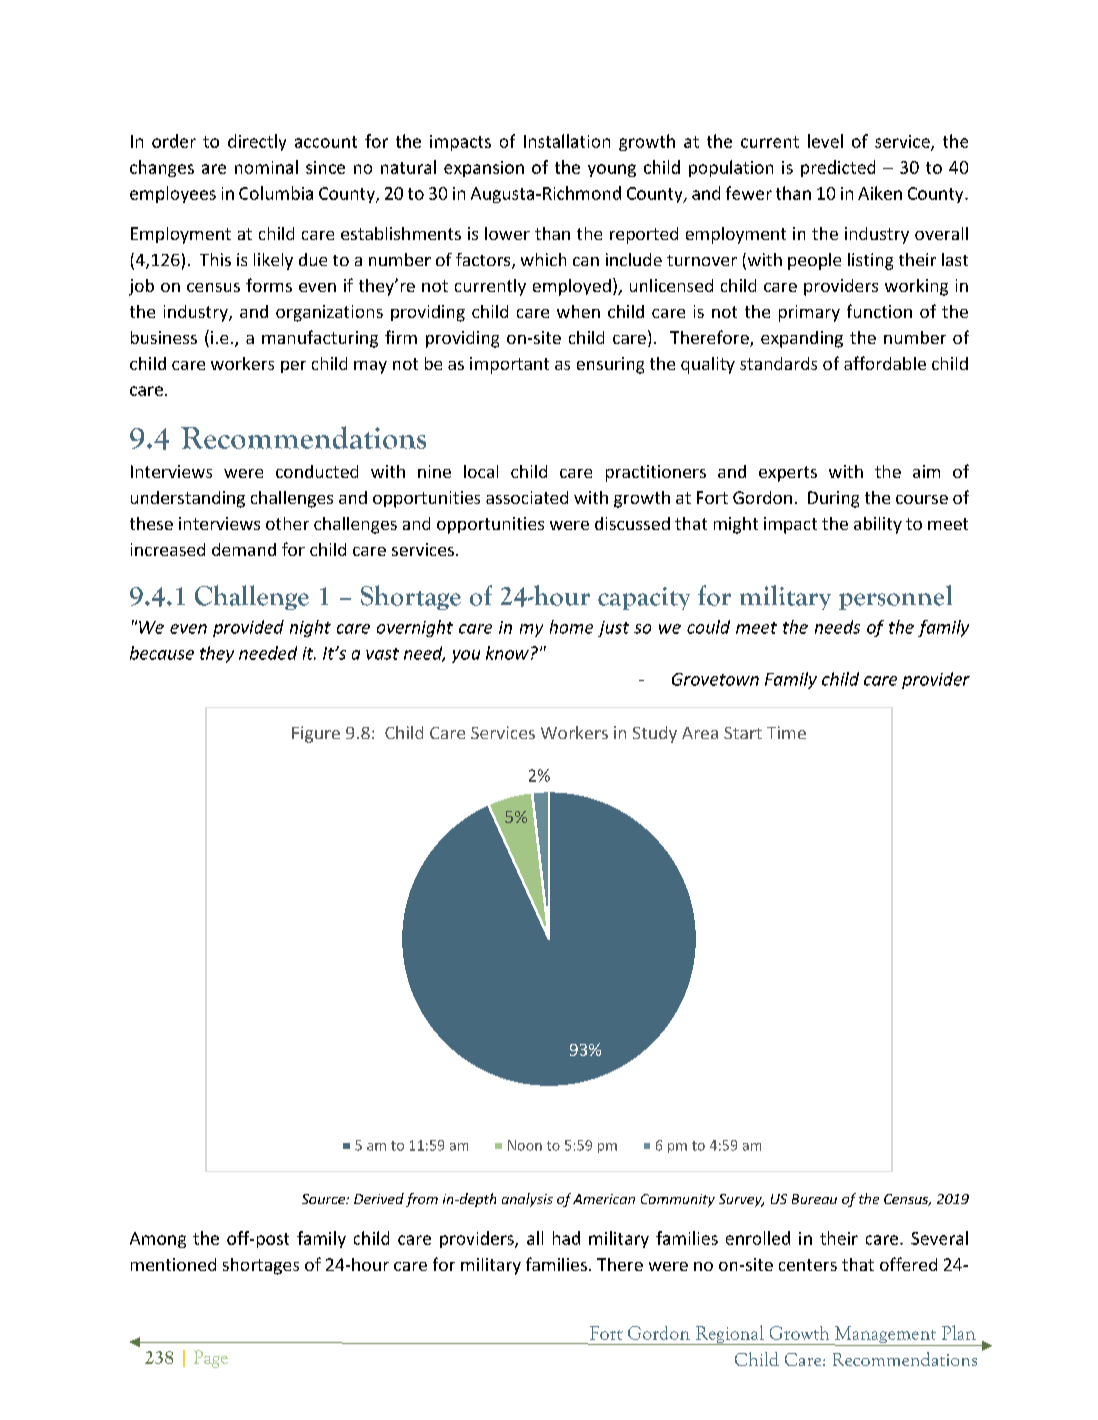 This screenshot has height=1420, width=1098. What do you see at coordinates (527, 497) in the screenshot?
I see `associated` at bounding box center [527, 497].
